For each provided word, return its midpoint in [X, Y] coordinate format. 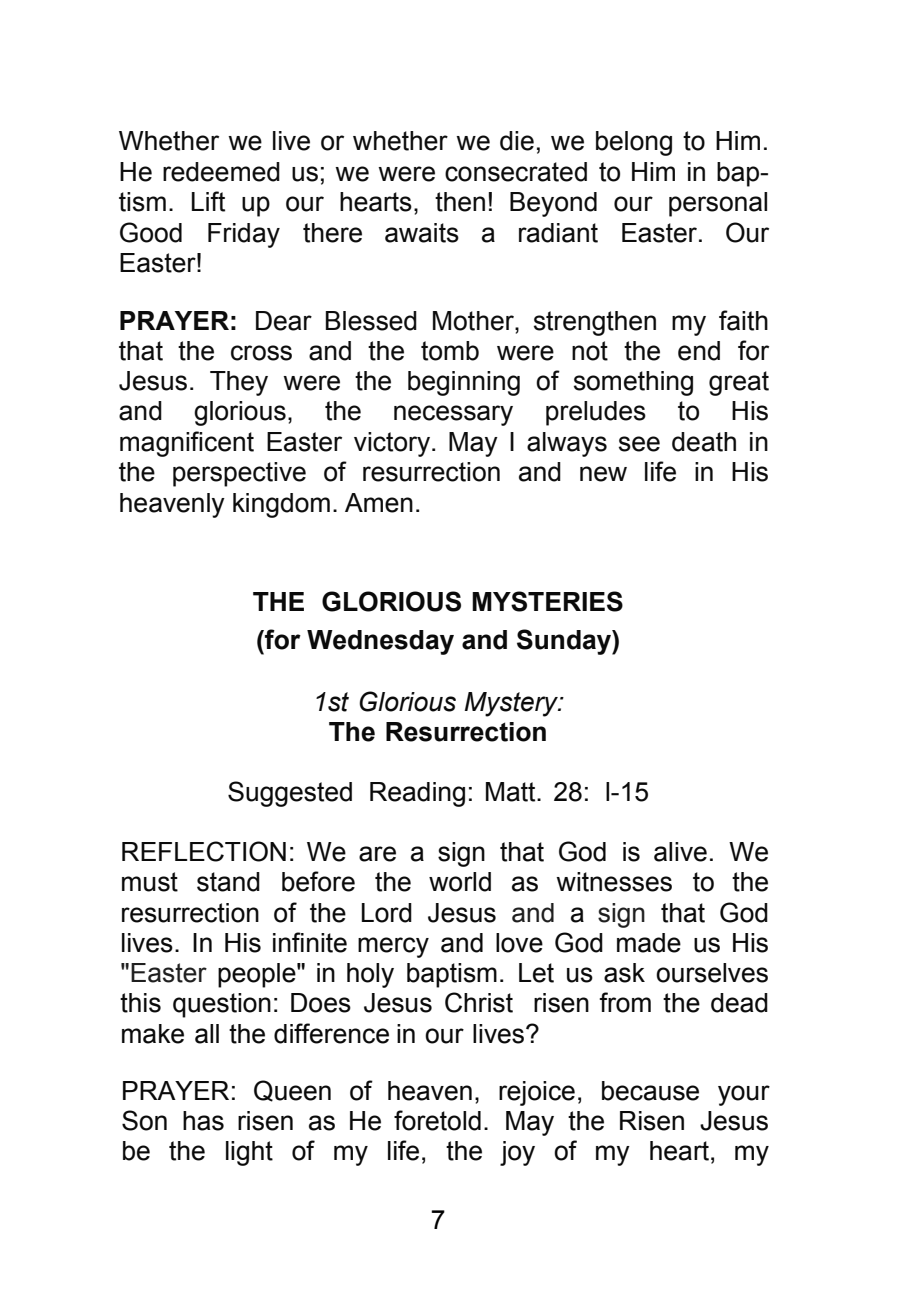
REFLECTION [204, 851]
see [639, 444]
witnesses [614, 882]
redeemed [221, 172]
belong [634, 143]
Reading [417, 794]
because [650, 1091]
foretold [437, 1120]
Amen [379, 503]
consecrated [516, 172]
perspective [239, 474]
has [203, 1121]
